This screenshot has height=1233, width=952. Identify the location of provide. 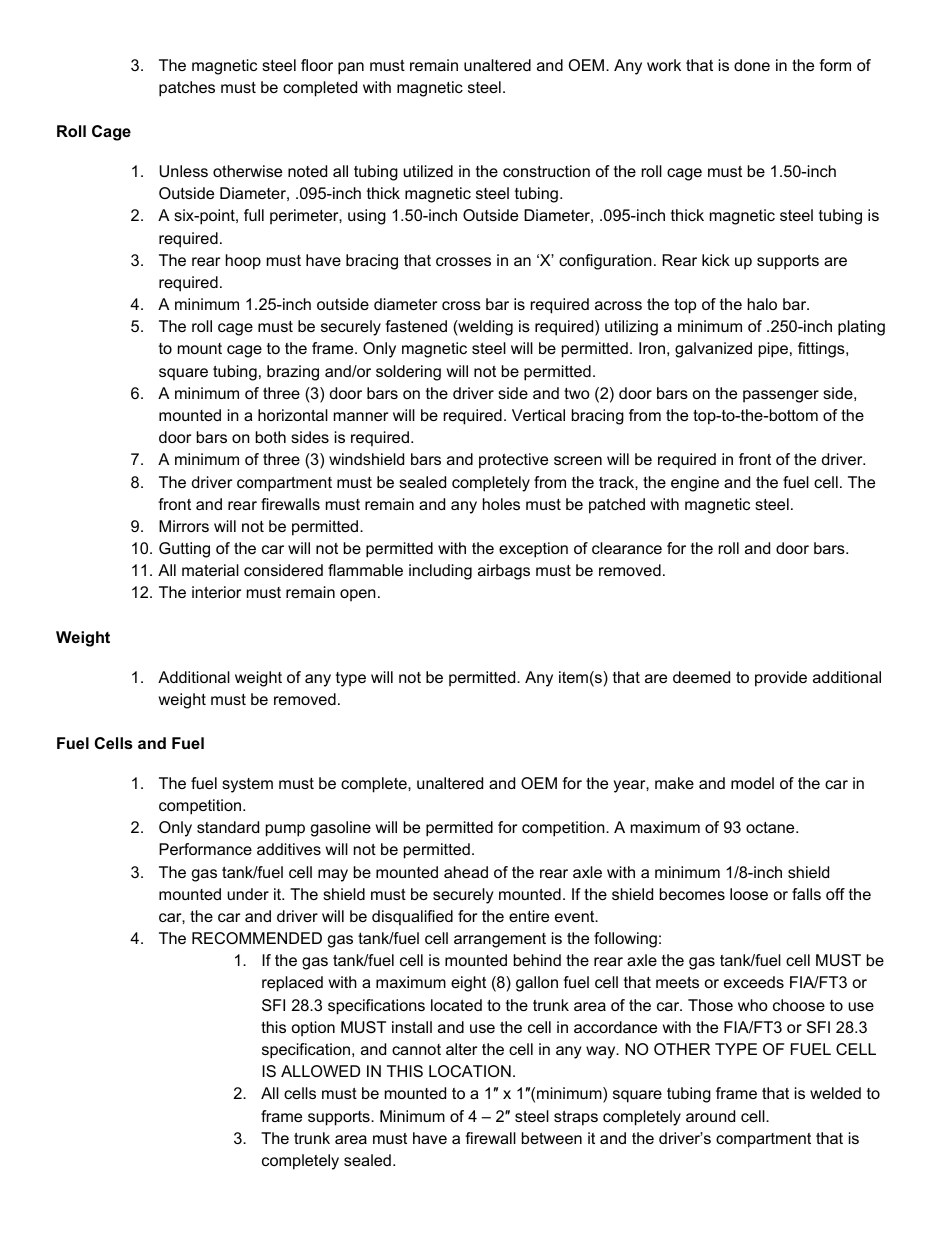
(781, 679).
